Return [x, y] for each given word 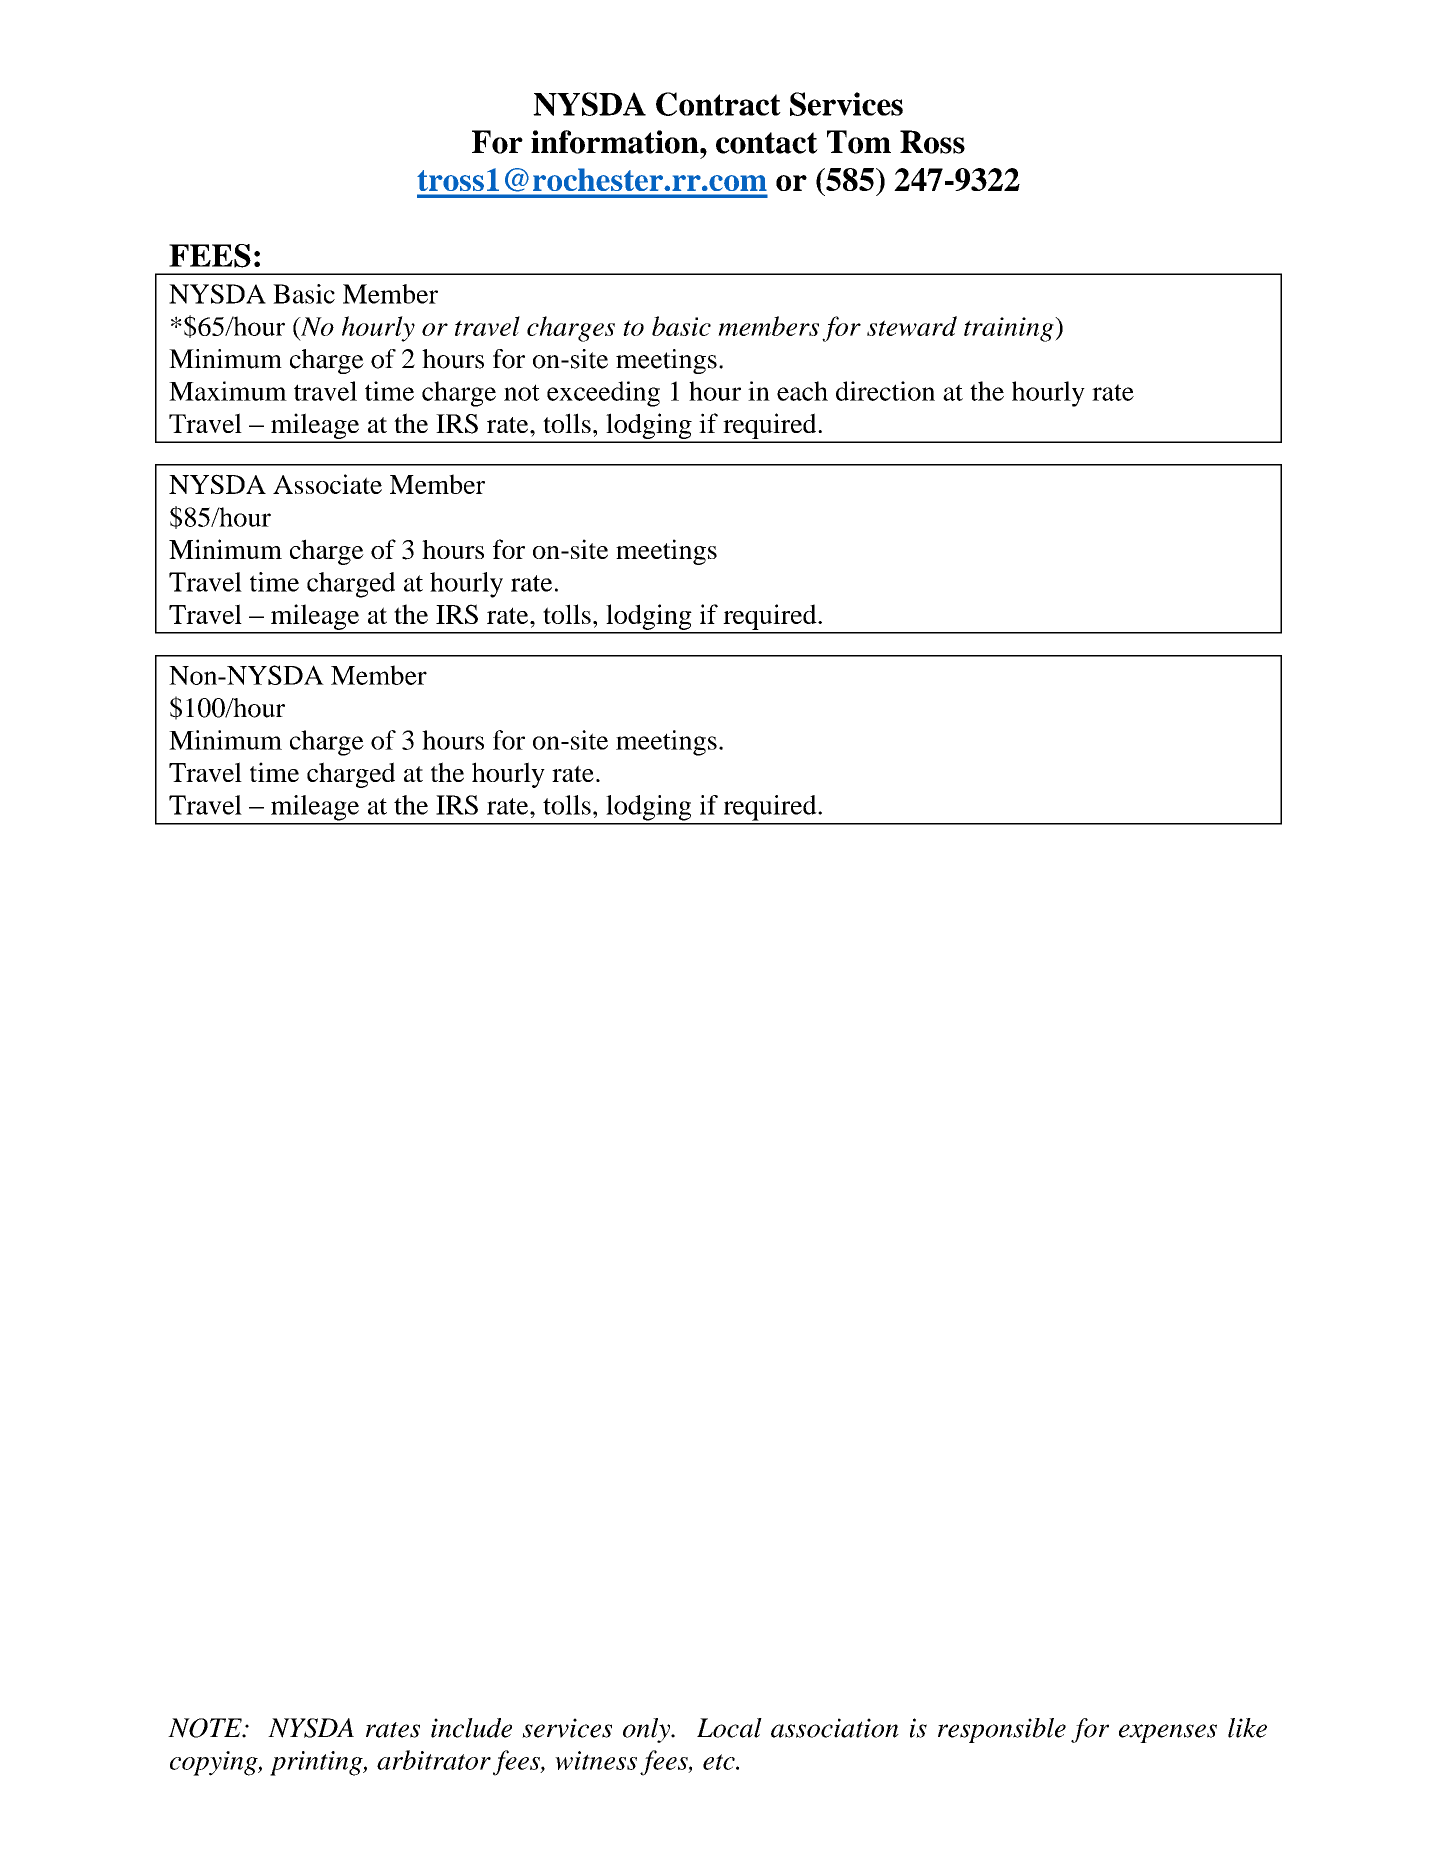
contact [767, 143]
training [1010, 329]
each [802, 391]
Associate [327, 484]
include [471, 1728]
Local [729, 1728]
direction [885, 391]
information [616, 142]
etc [720, 1762]
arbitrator [434, 1760]
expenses [1168, 1733]
